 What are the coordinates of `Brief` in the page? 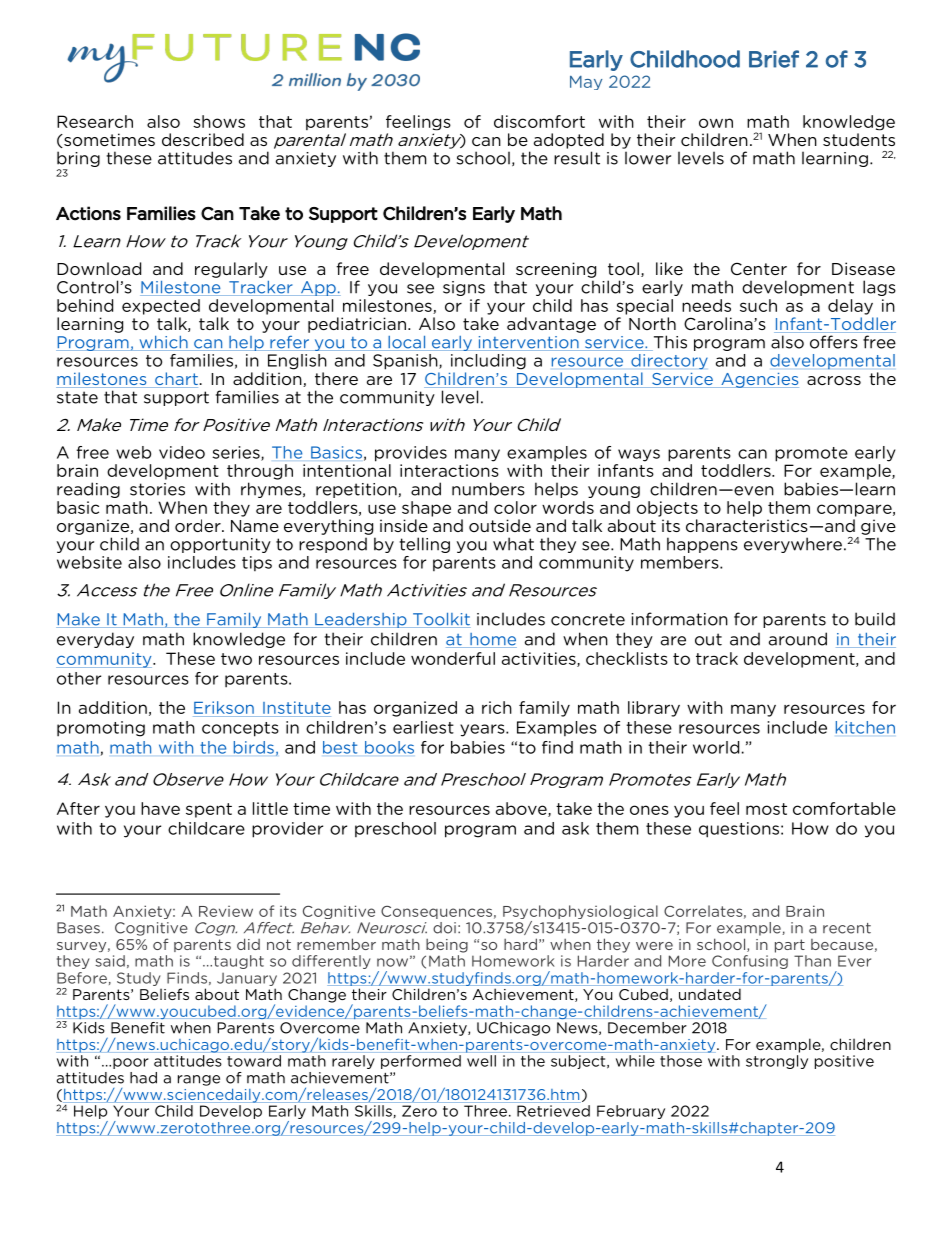 It's located at (774, 59).
